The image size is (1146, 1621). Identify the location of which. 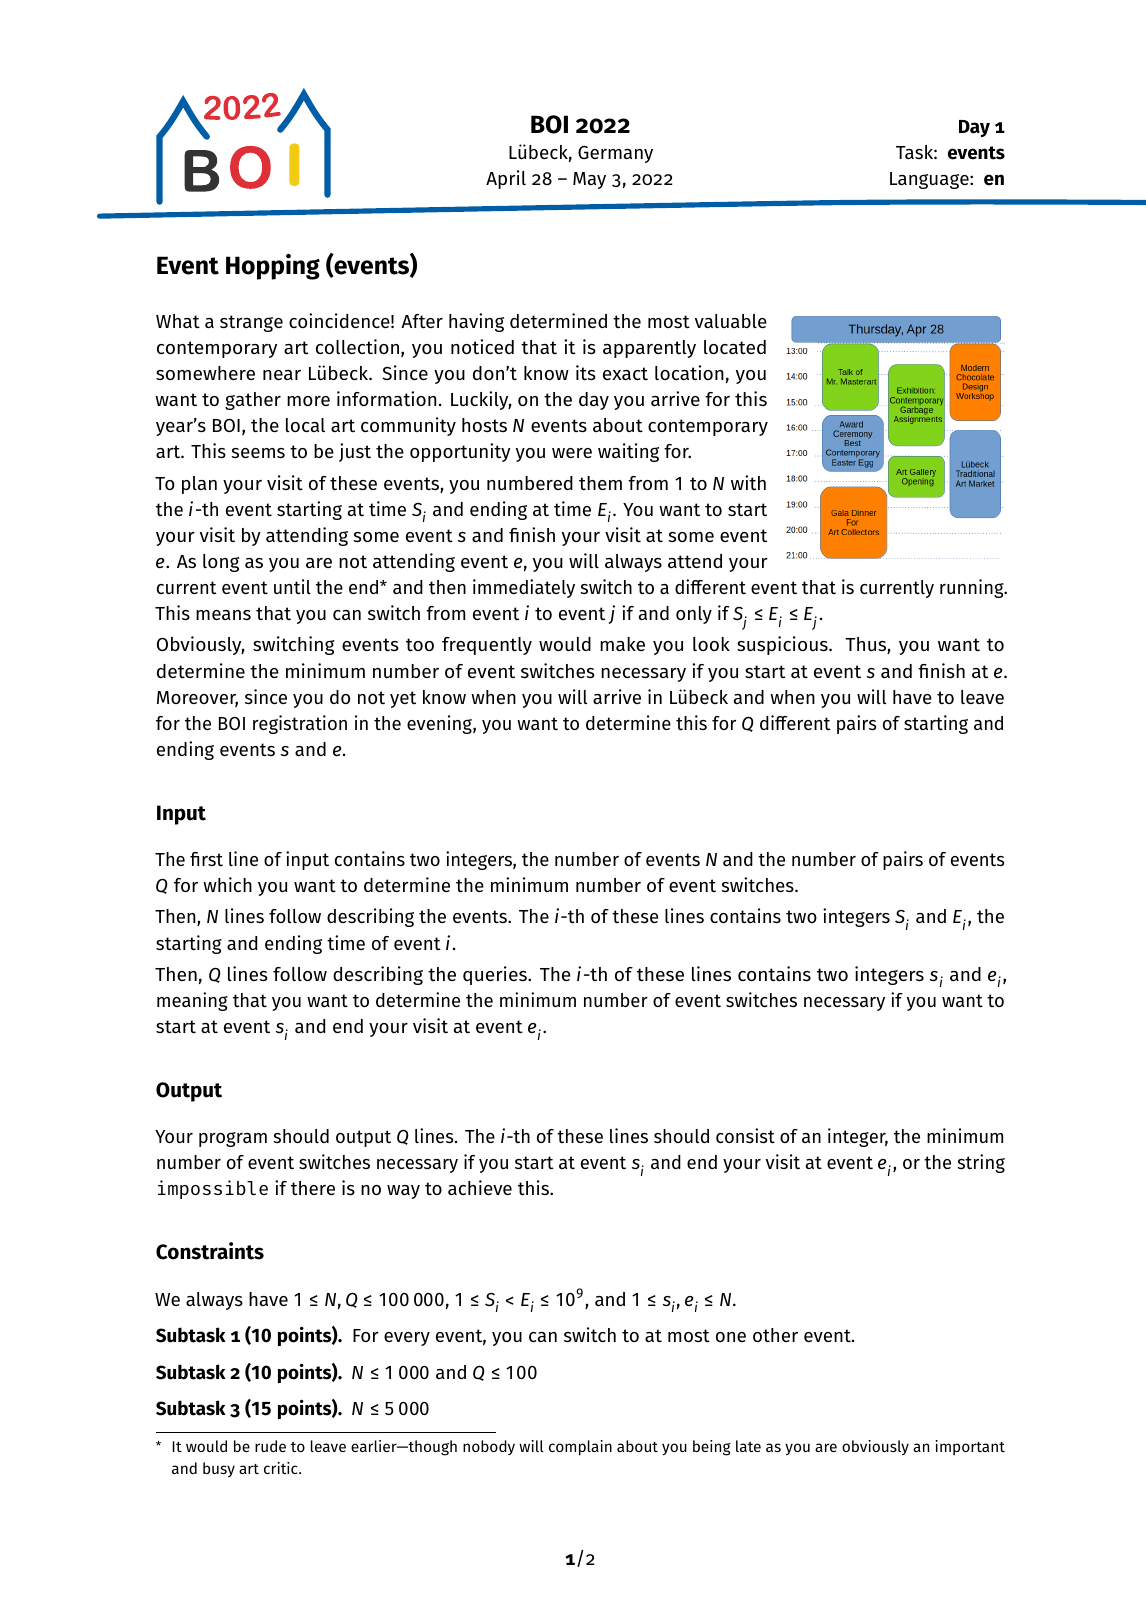
(227, 884).
